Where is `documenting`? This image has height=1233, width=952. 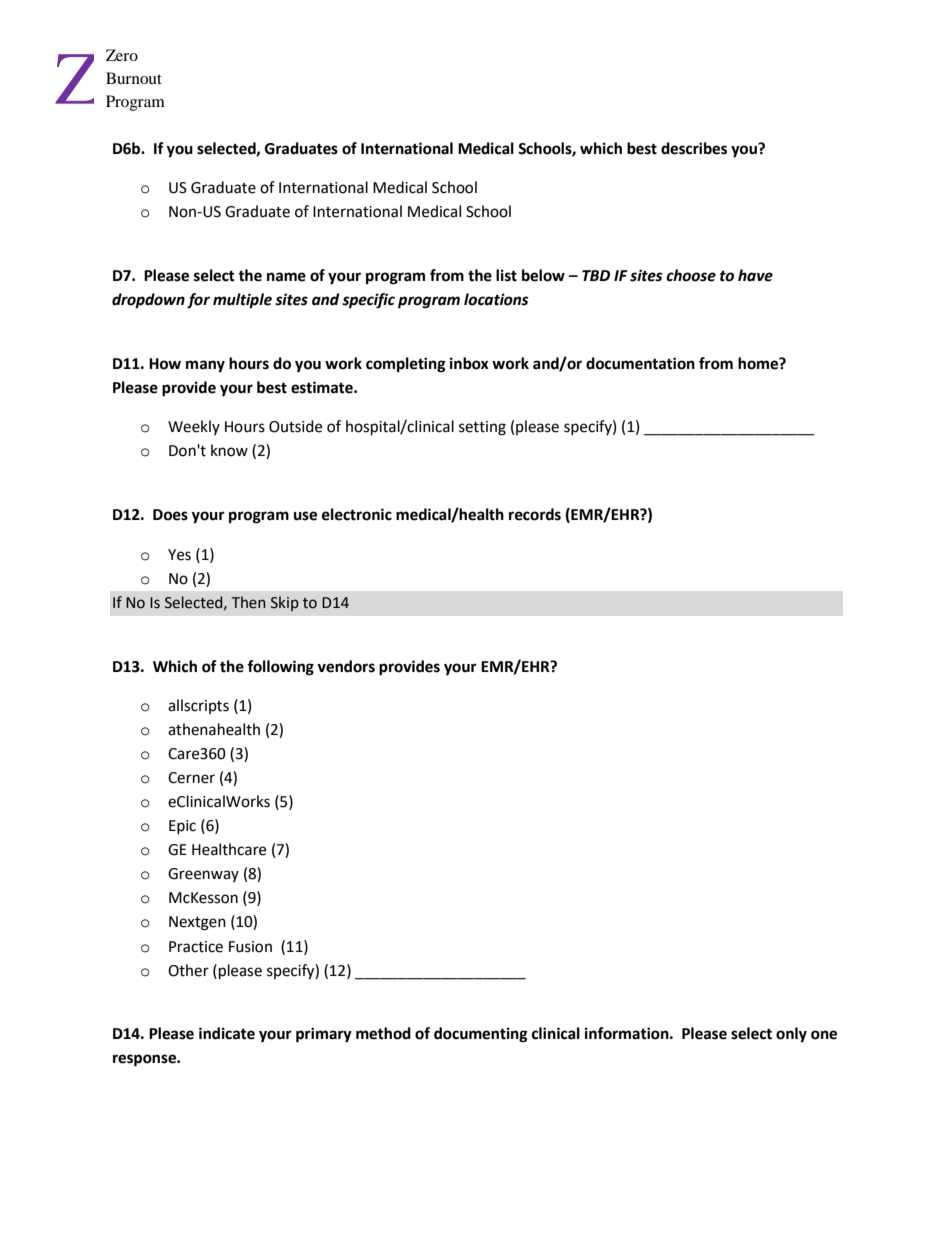
documenting is located at coordinates (481, 1035).
